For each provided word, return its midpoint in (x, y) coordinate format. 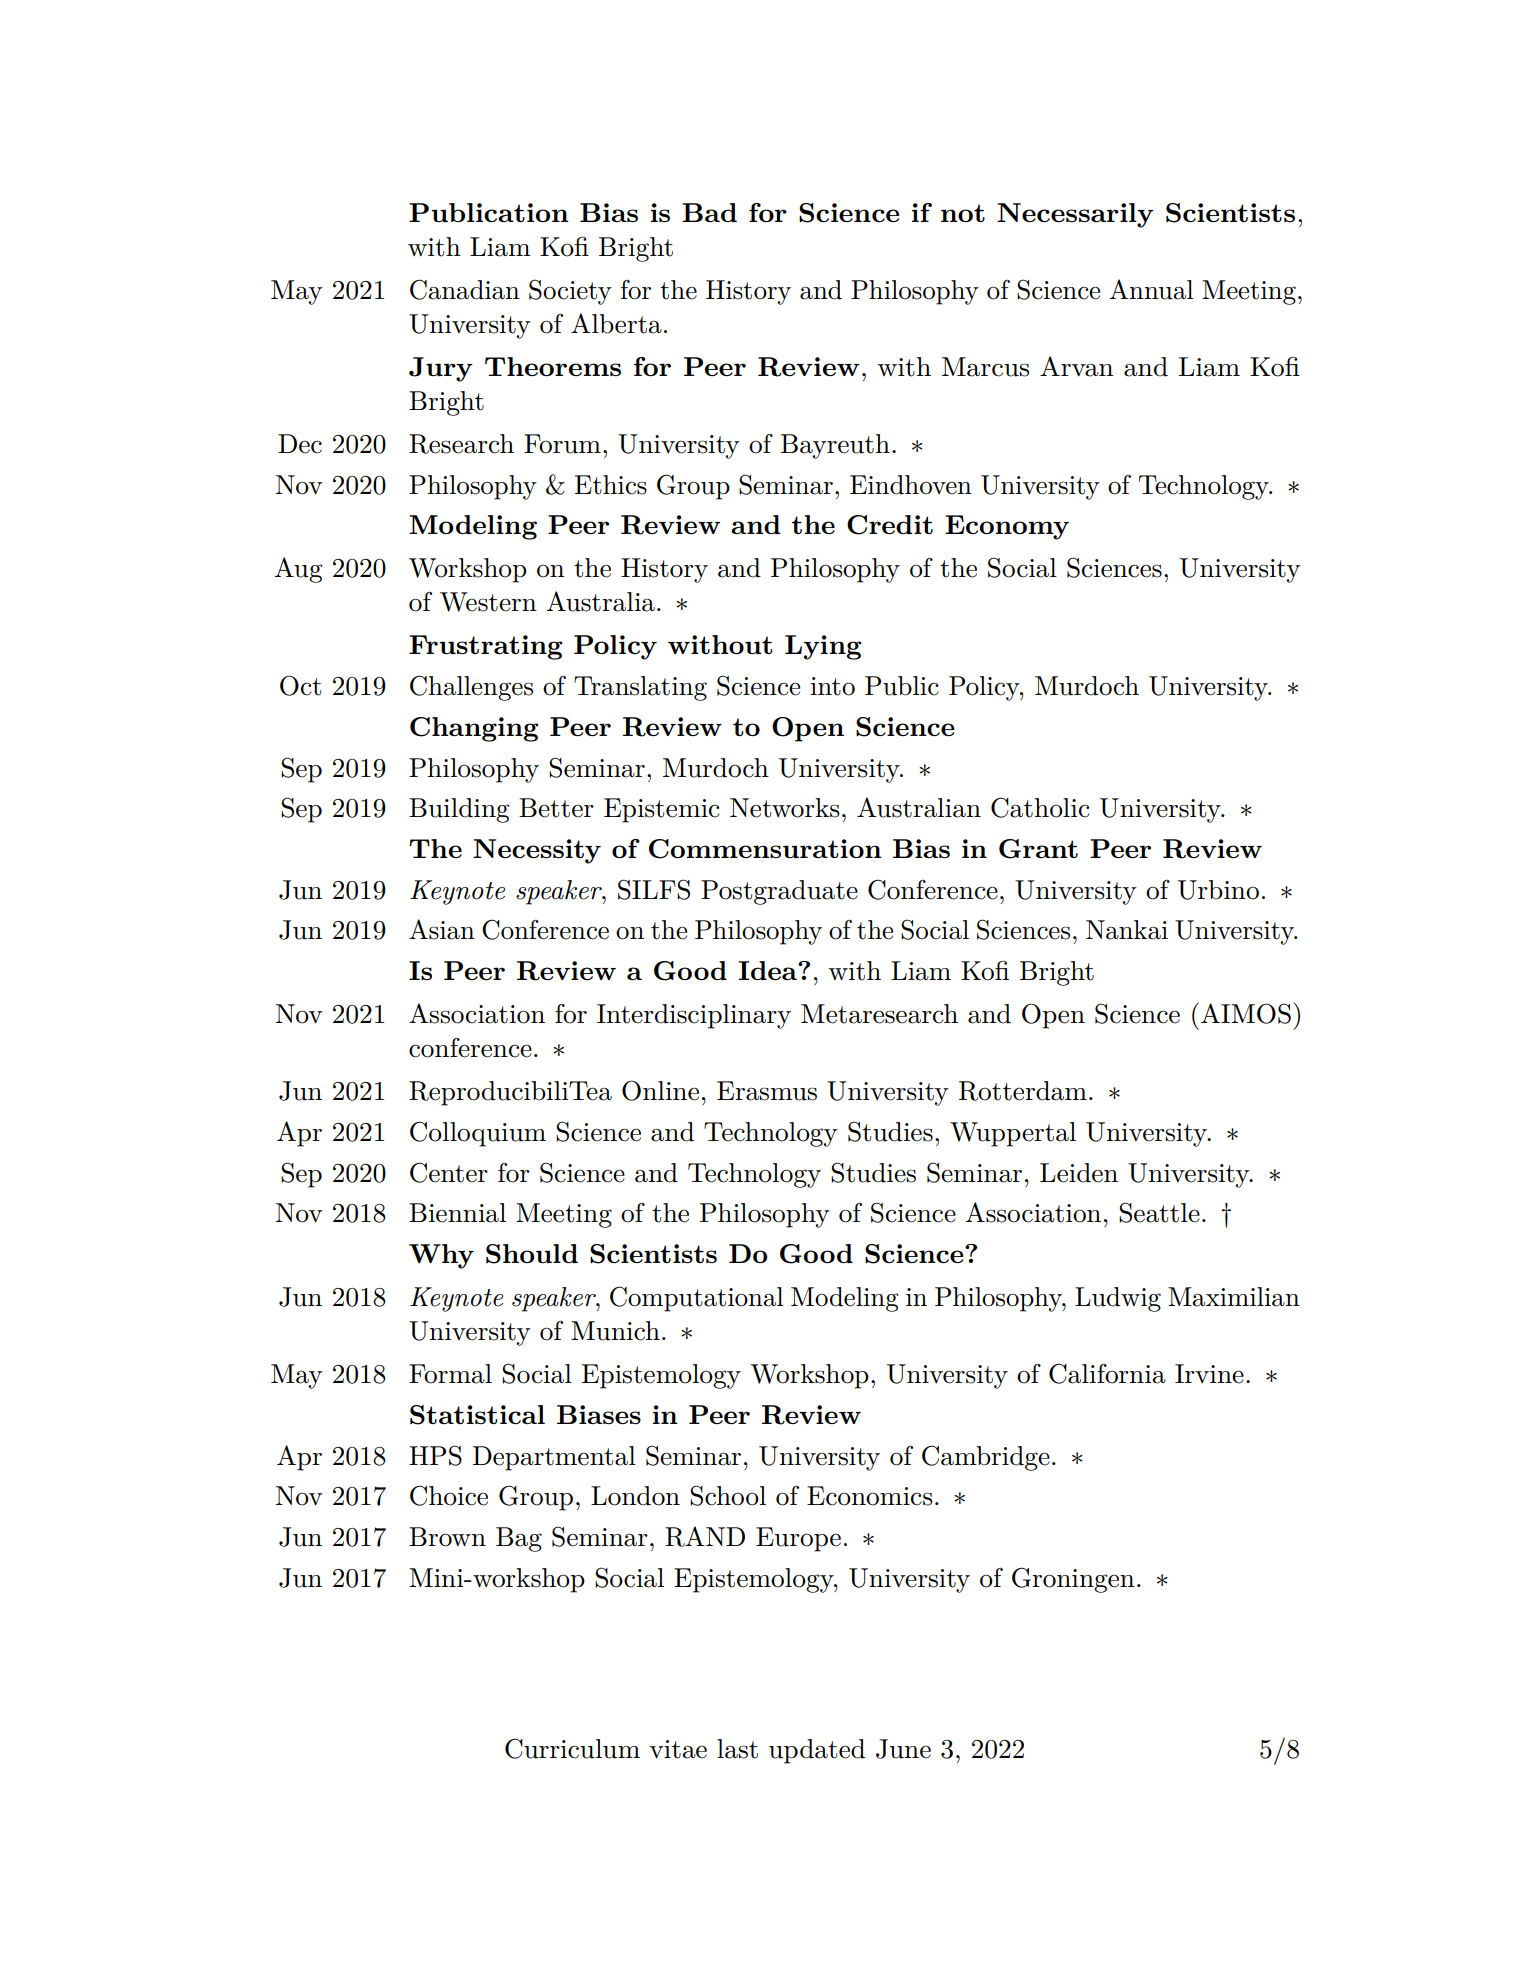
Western (488, 602)
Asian (442, 929)
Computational (697, 1299)
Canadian (465, 289)
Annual (1151, 289)
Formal (450, 1374)
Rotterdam (1023, 1091)
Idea (768, 970)
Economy (1007, 527)
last (737, 1749)
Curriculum (572, 1748)
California (1107, 1373)
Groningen (1073, 1580)
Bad (709, 212)
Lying (823, 647)
